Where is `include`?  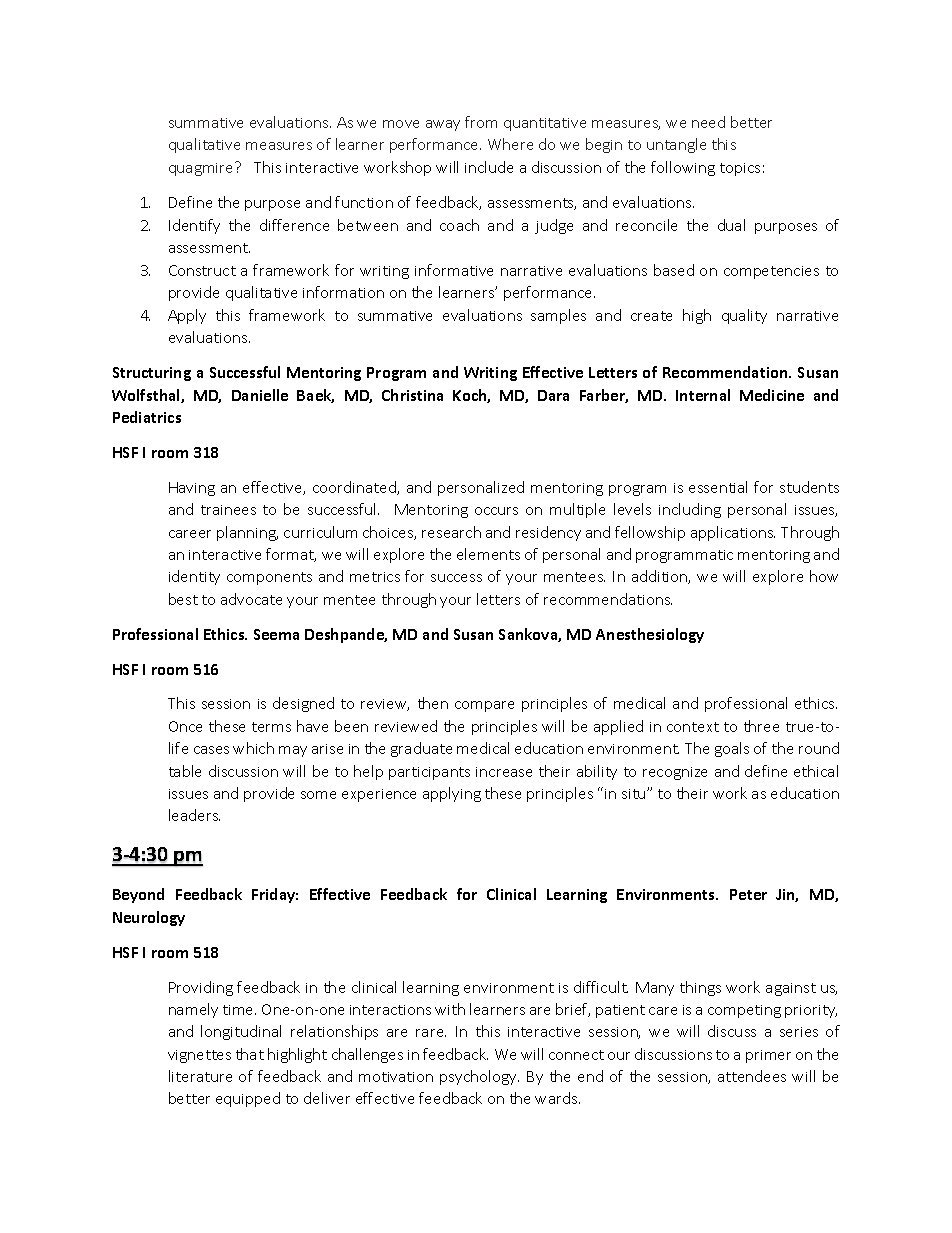
include is located at coordinates (489, 167).
